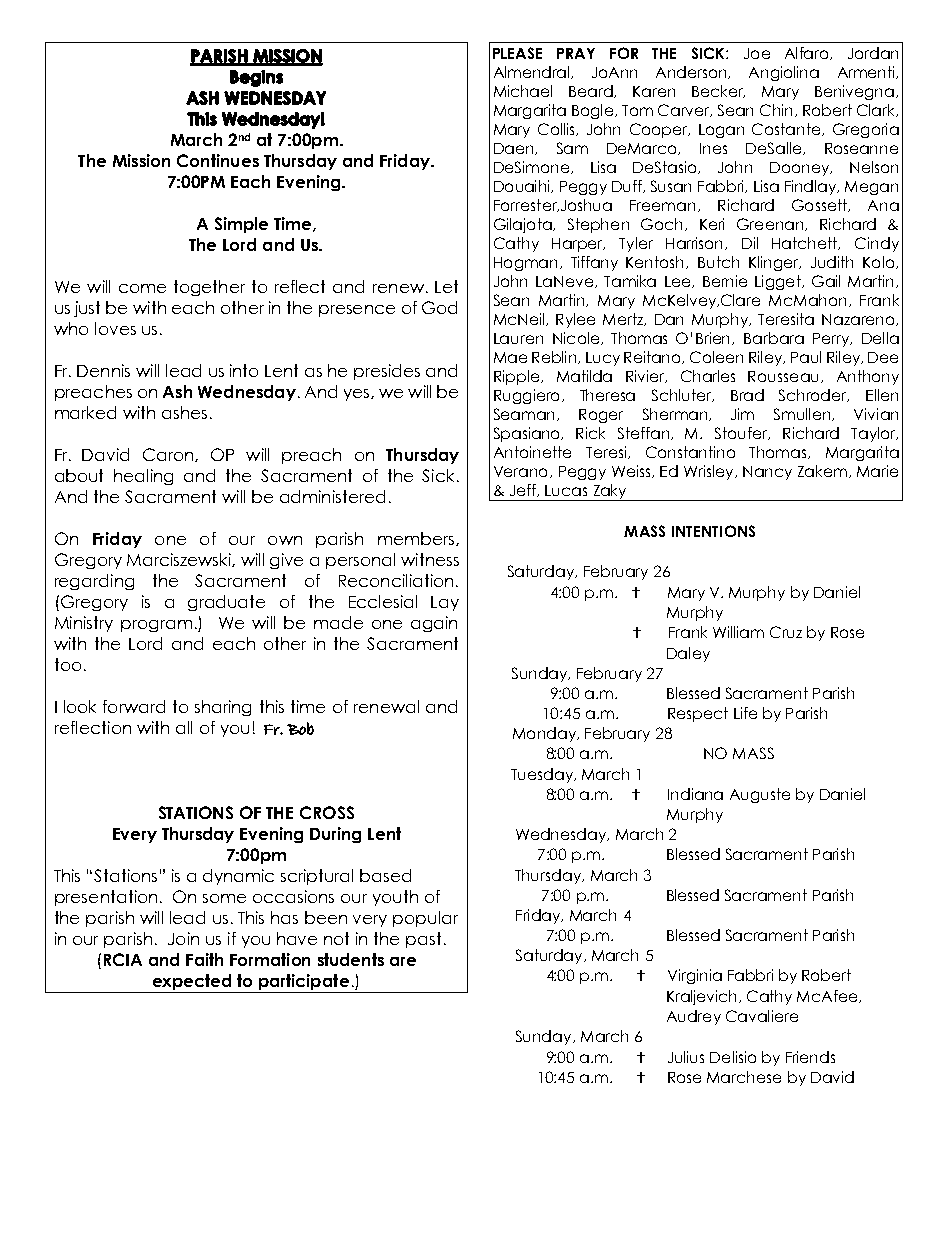 The height and width of the image is (1233, 952). Describe the element at coordinates (774, 338) in the image. I see `Barbara` at that location.
